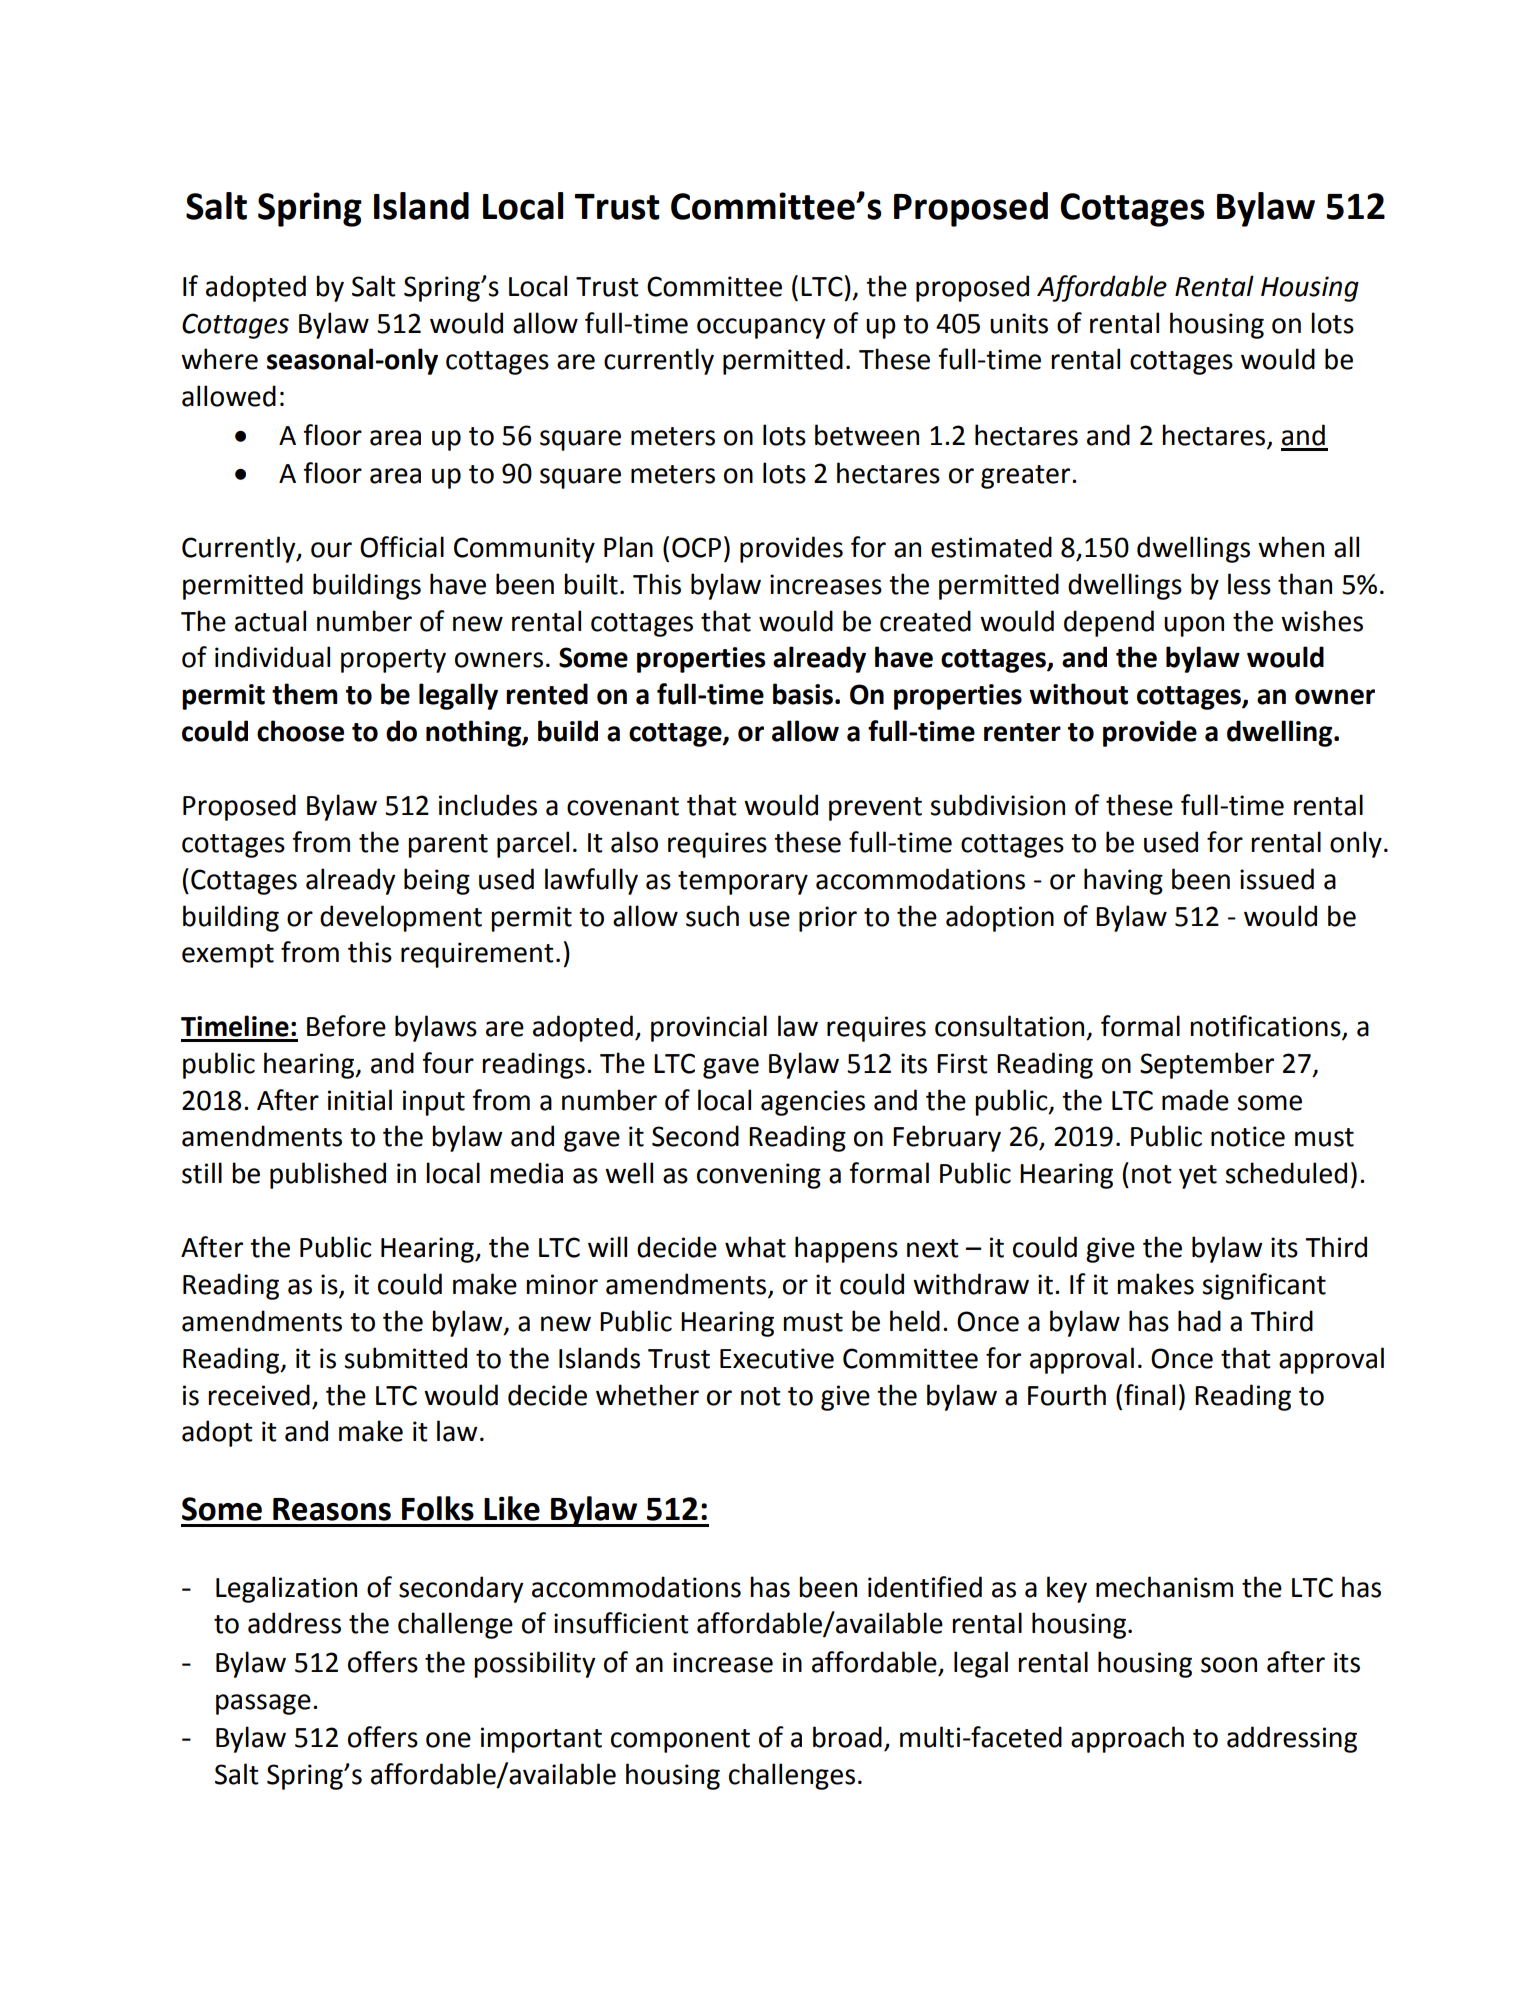 This page has height=1992, width=1539. Describe the element at coordinates (761, 328) in the page. I see `occupancy` at that location.
